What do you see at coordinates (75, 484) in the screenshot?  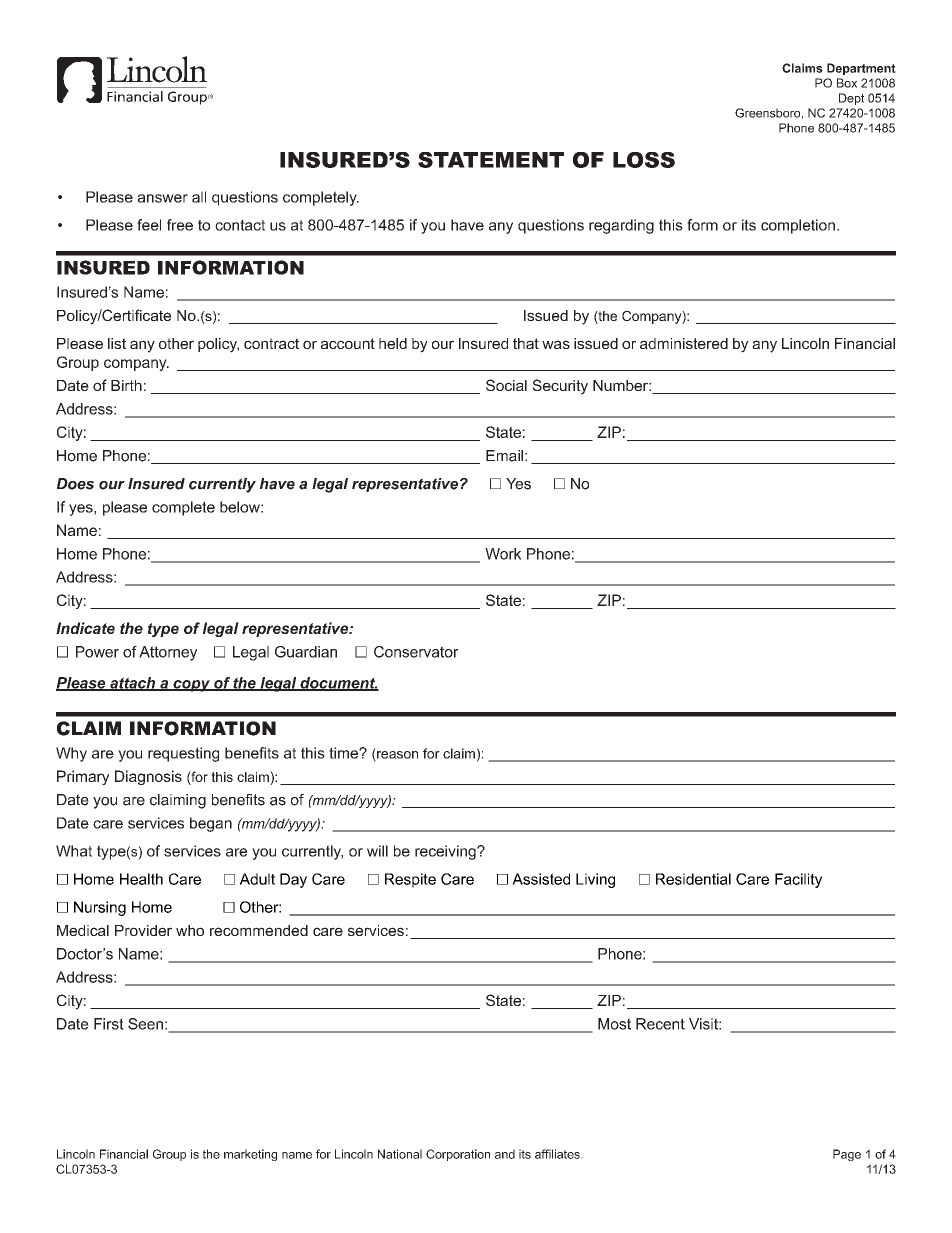 I see `Does` at bounding box center [75, 484].
